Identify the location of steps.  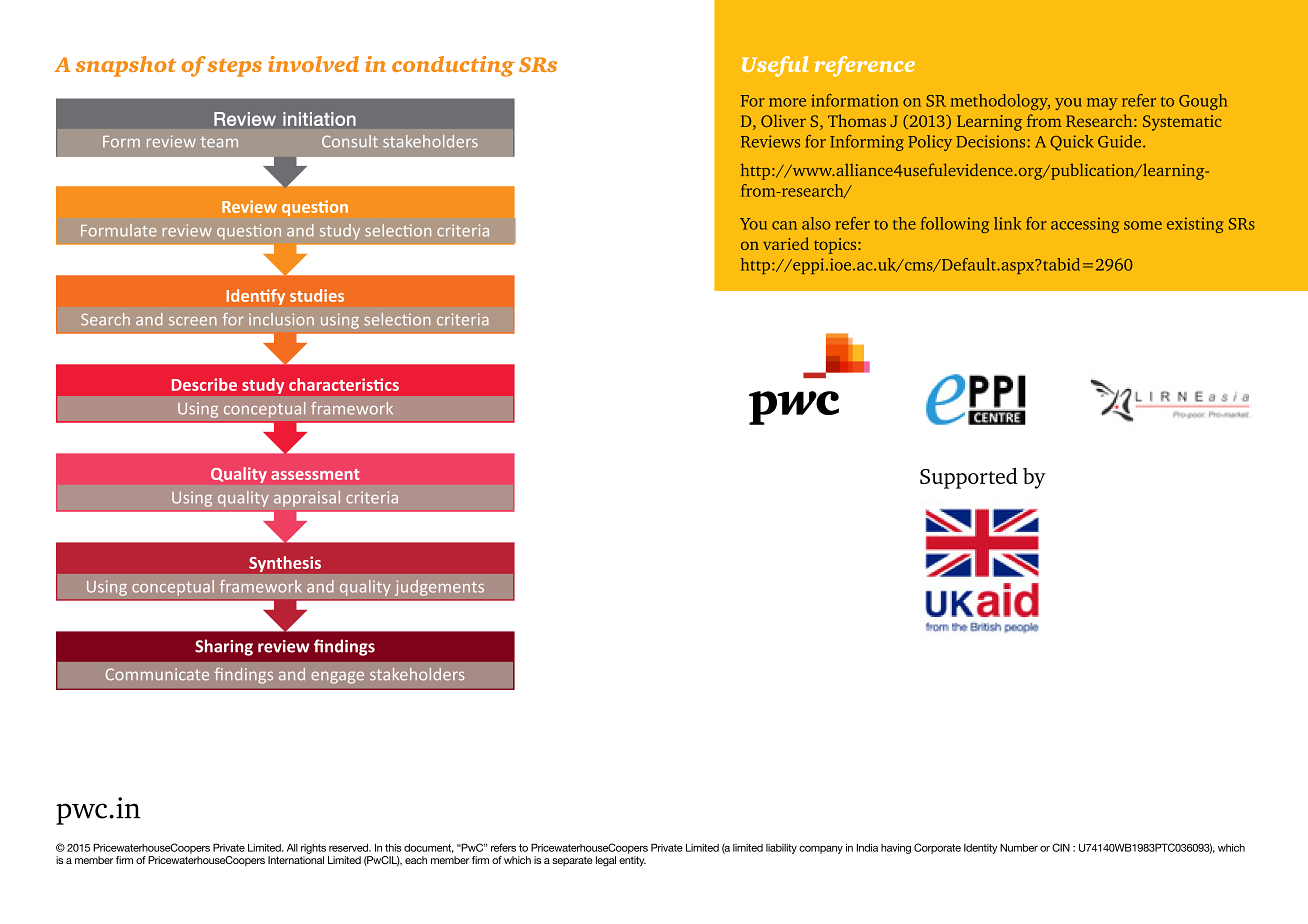
(234, 67).
